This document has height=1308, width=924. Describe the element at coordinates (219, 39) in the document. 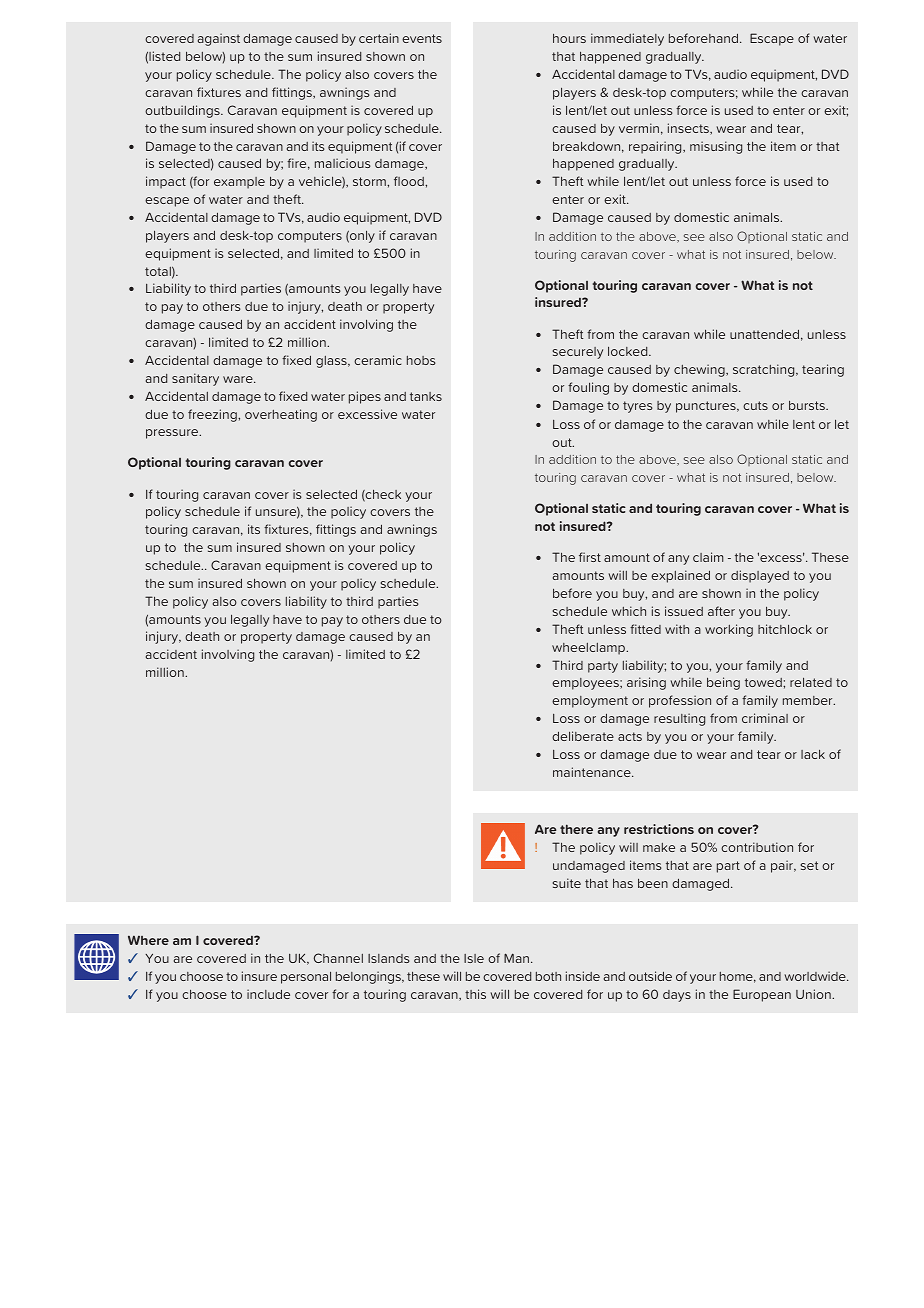

I see `against` at that location.
